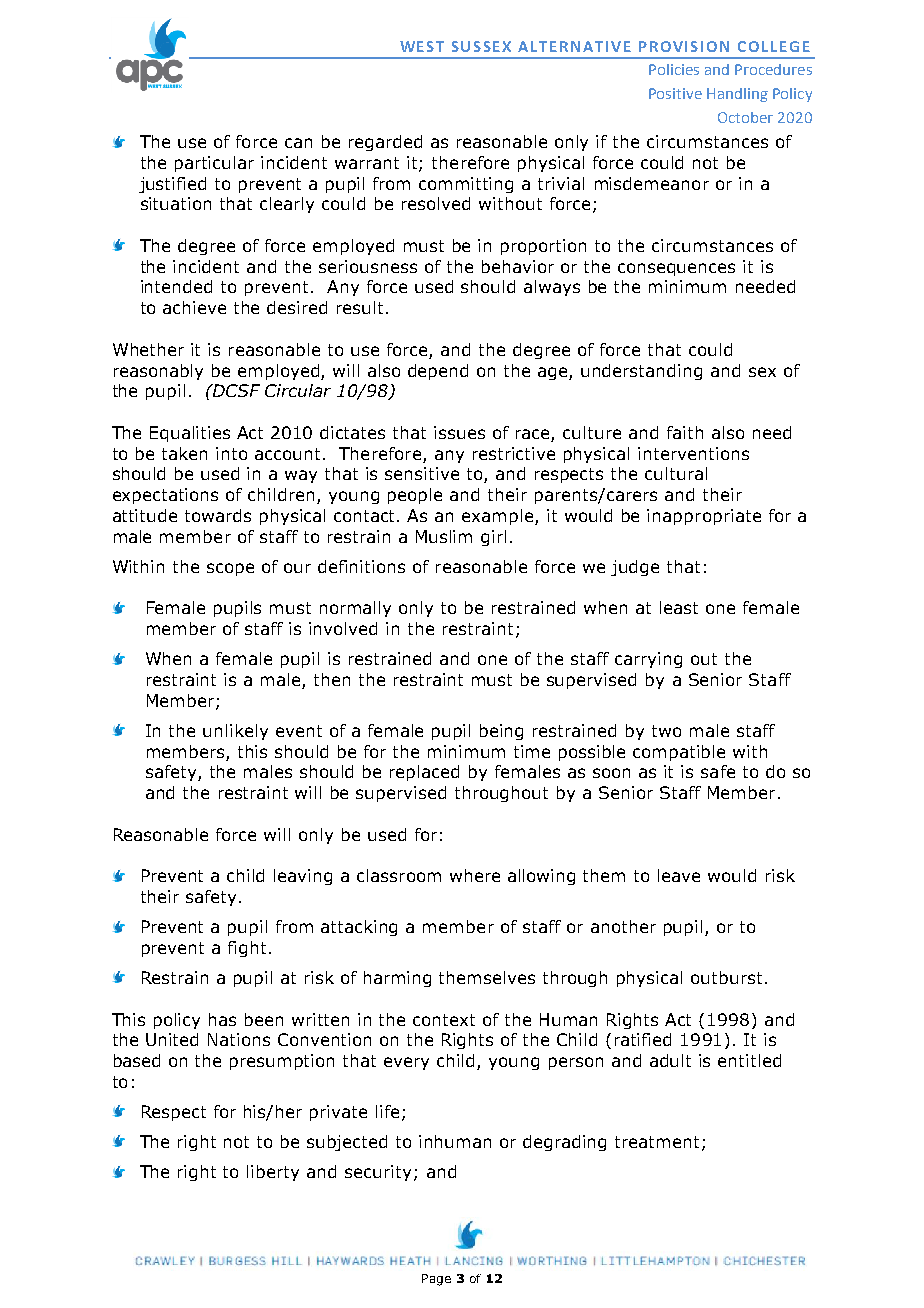 Image resolution: width=924 pixels, height=1308 pixels. Describe the element at coordinates (214, 164) in the page. I see `particular` at that location.
